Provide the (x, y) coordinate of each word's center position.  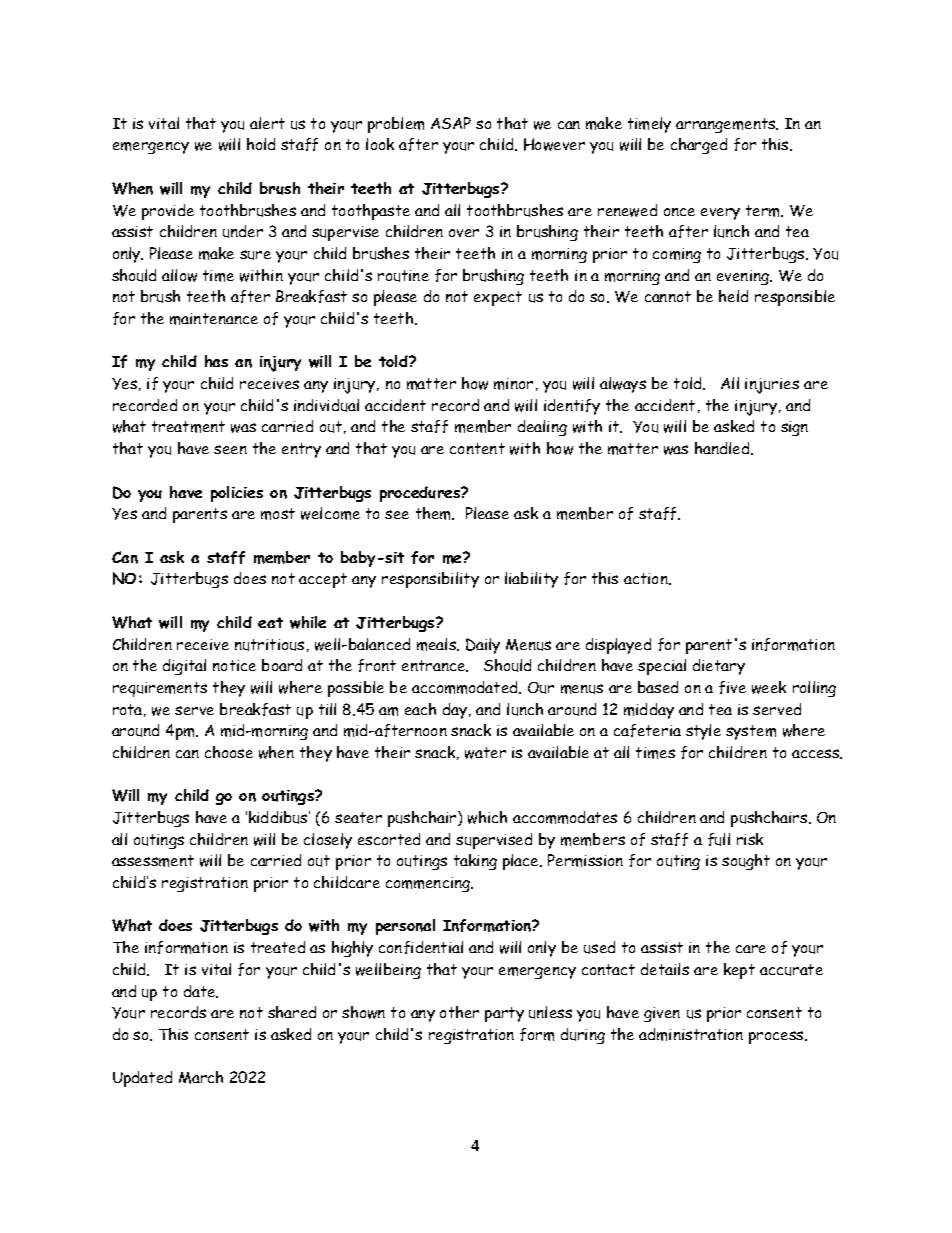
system (751, 732)
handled (723, 448)
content (477, 448)
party (504, 1014)
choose (229, 752)
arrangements (727, 125)
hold (261, 144)
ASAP (451, 123)
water (485, 753)
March (201, 1077)
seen (230, 449)
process (777, 1037)
